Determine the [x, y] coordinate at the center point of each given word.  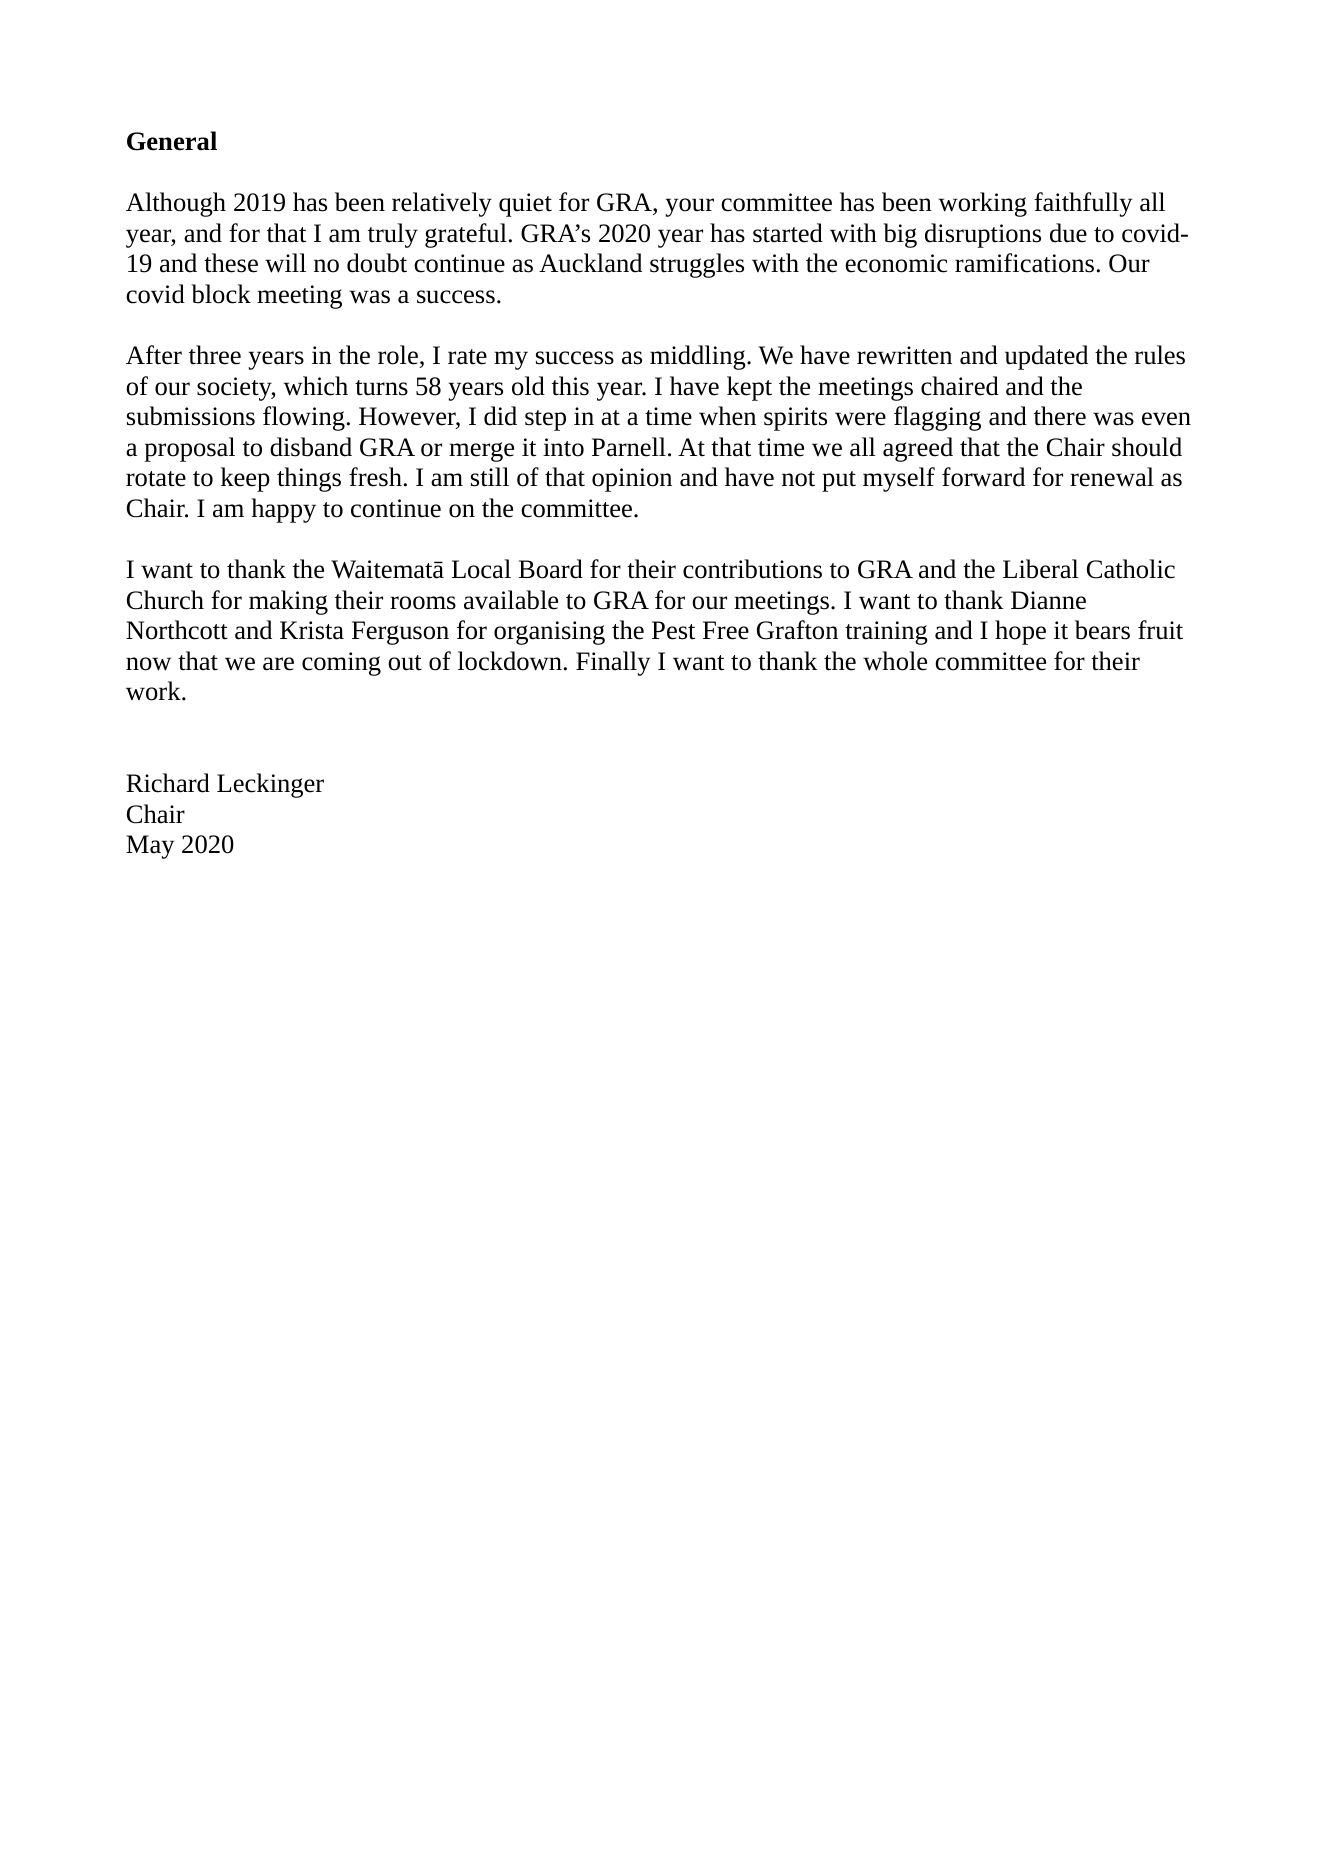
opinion [632, 480]
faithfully [1083, 204]
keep [245, 479]
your [690, 207]
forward [983, 477]
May [150, 847]
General [172, 141]
